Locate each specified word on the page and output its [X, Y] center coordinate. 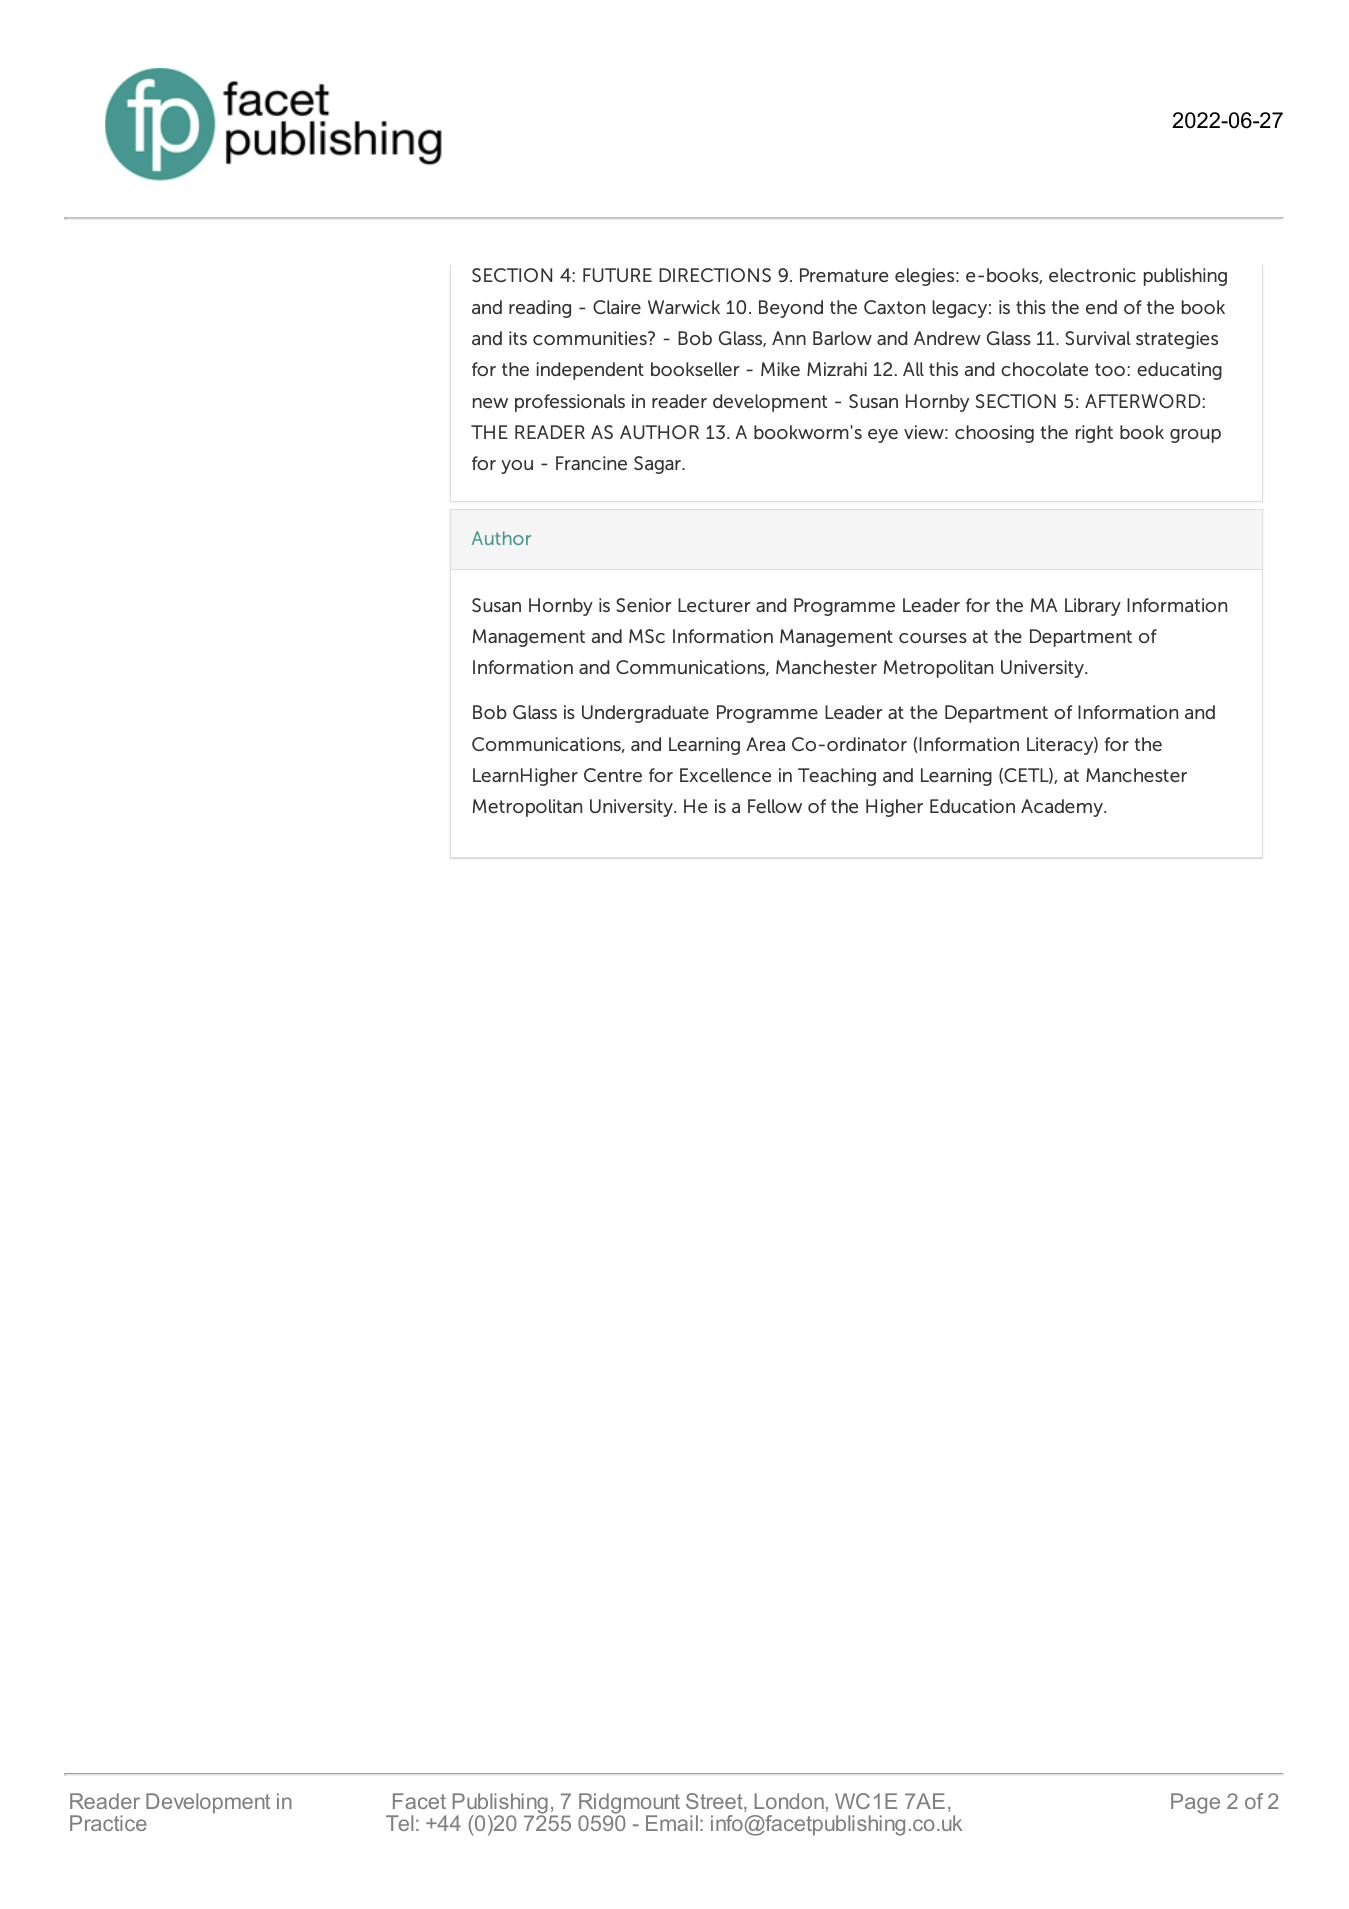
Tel [399, 1823]
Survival [1098, 338]
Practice [108, 1823]
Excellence [725, 775]
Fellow [775, 806]
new [490, 403]
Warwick [684, 307]
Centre [613, 775]
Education [972, 806]
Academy [1063, 808]
